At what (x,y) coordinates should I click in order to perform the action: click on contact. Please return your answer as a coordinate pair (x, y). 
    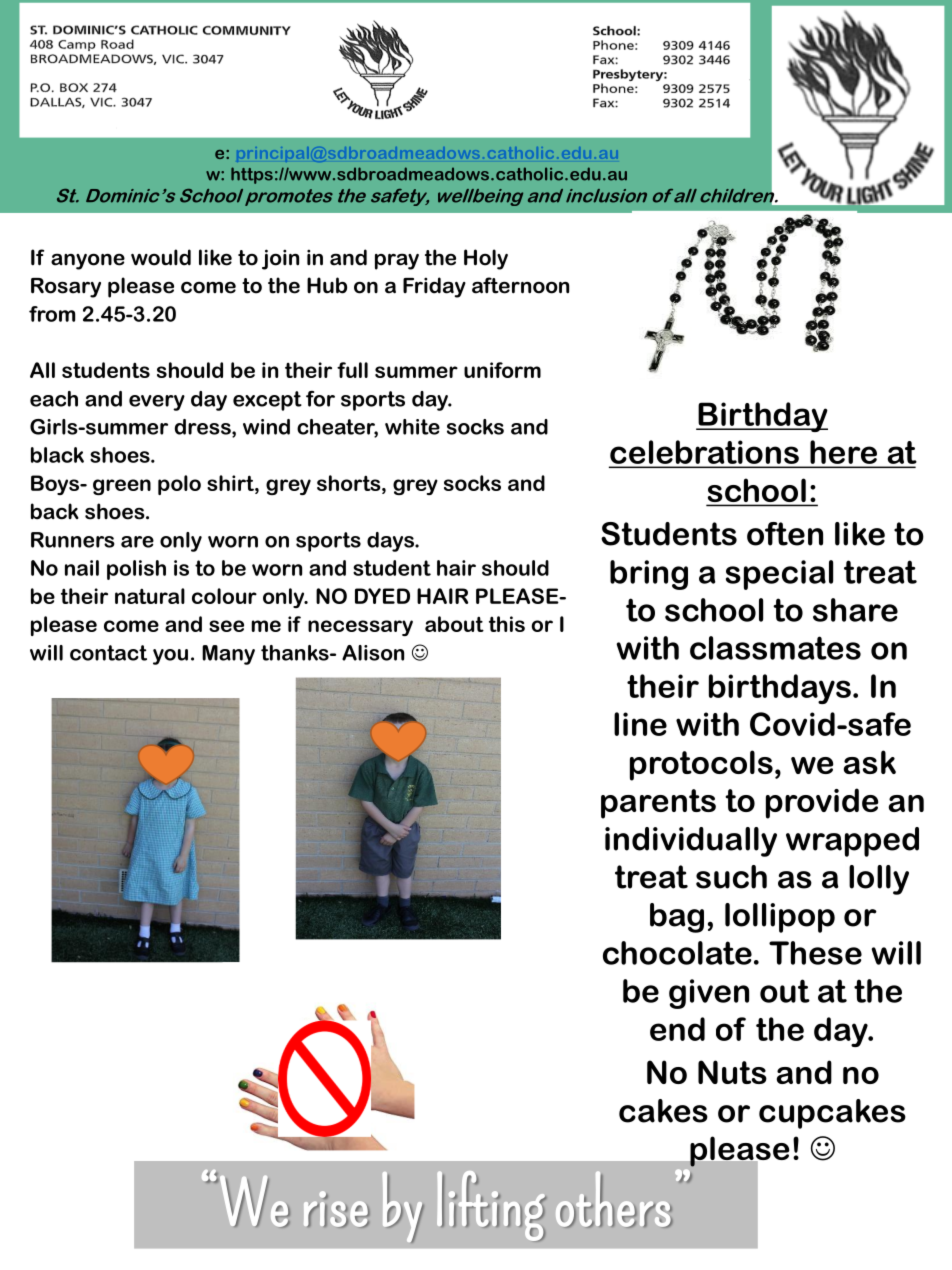
    Looking at the image, I should click on (108, 653).
